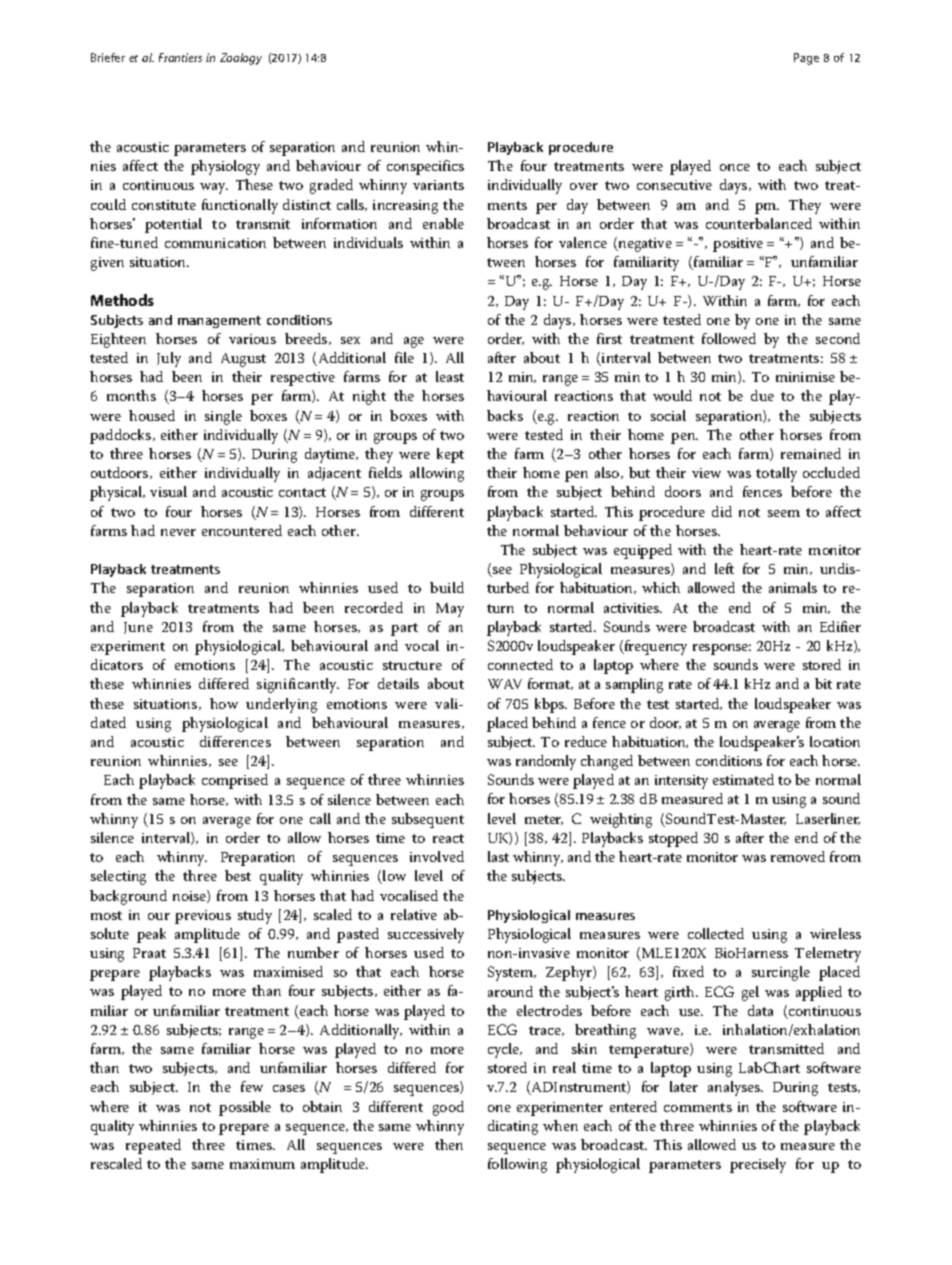 The height and width of the page is (1265, 952). I want to click on May, so click(450, 610).
